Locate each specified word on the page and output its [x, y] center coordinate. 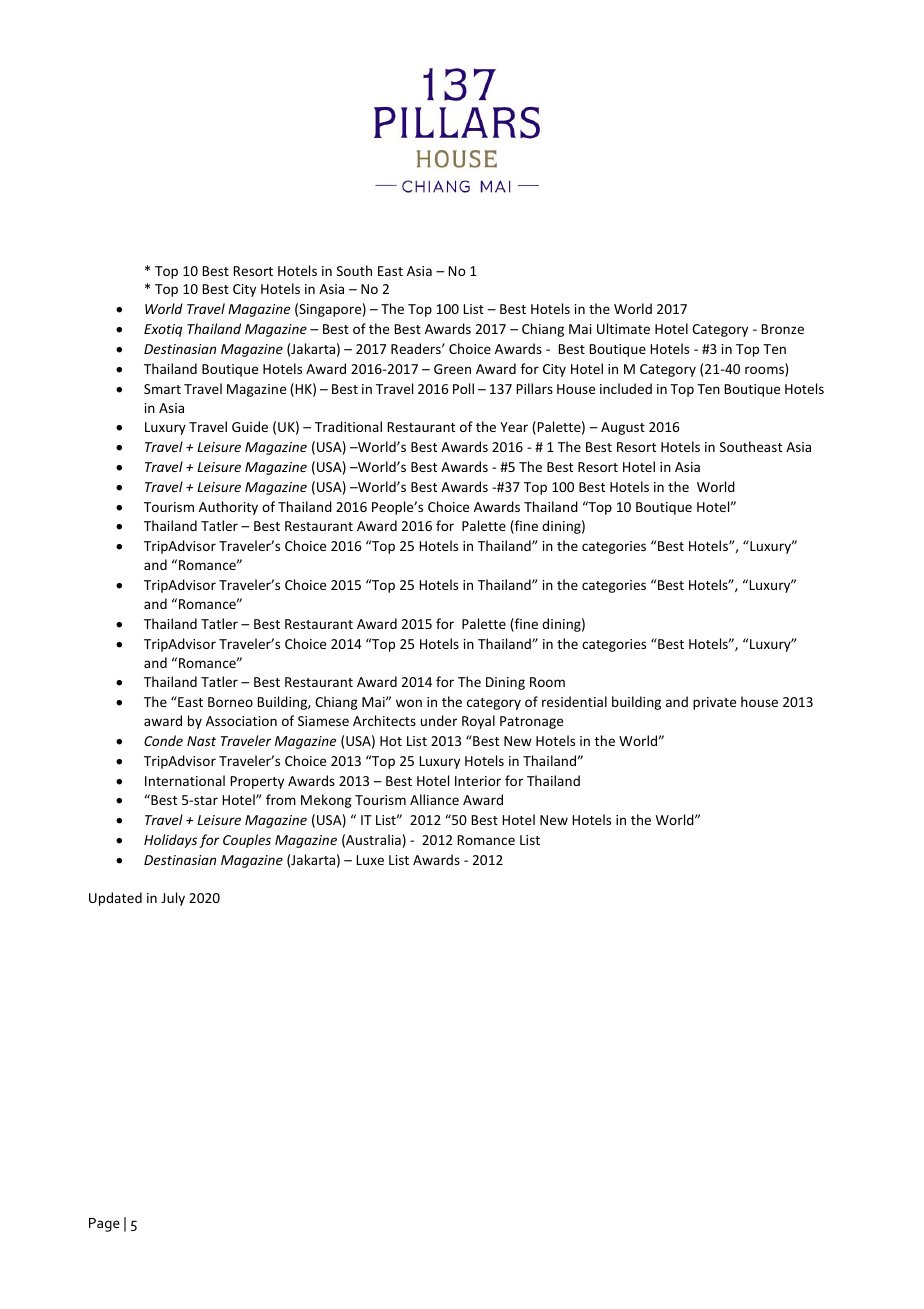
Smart [162, 389]
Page [104, 1225]
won [409, 703]
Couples [247, 841]
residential [574, 701]
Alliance [434, 799]
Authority [228, 508]
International [185, 780]
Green [452, 369]
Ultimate [623, 328]
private [714, 703]
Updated [115, 899]
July [173, 899]
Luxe [370, 860]
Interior [478, 781]
